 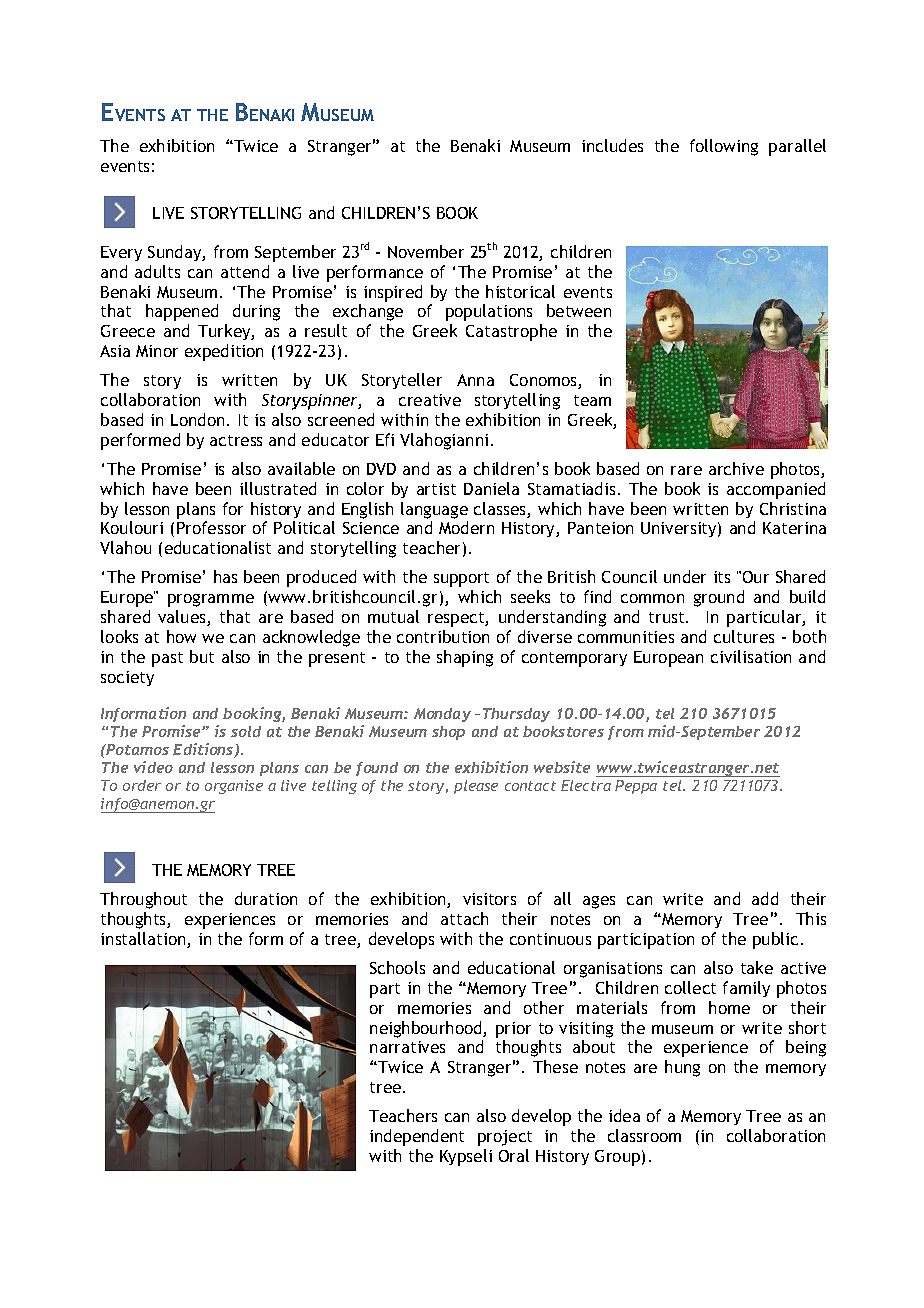 I want to click on public, so click(x=775, y=940).
